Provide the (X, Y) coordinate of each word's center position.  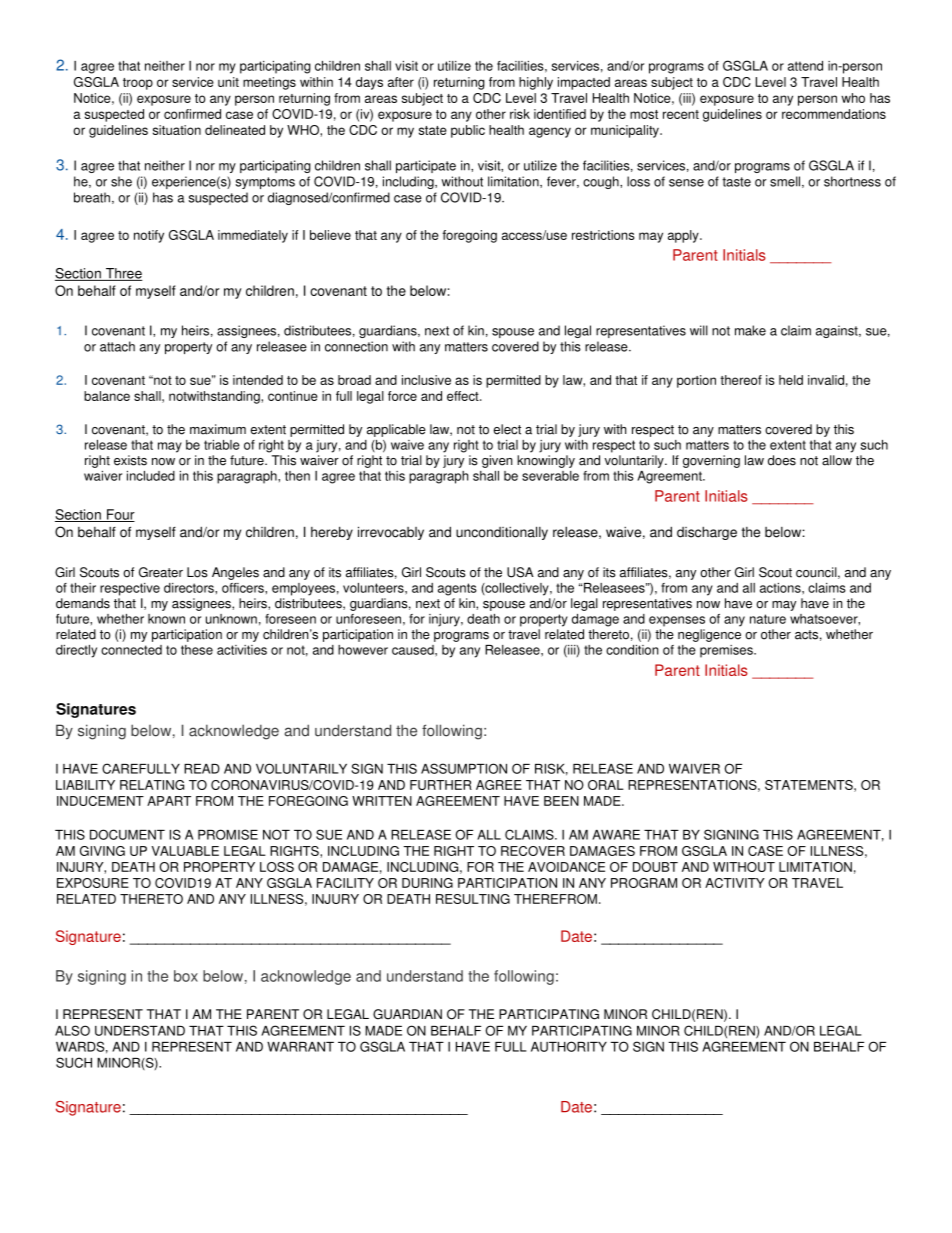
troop (138, 84)
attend (805, 66)
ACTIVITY (735, 883)
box (186, 976)
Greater (161, 572)
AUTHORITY (569, 1046)
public (468, 131)
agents (457, 589)
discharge (707, 533)
